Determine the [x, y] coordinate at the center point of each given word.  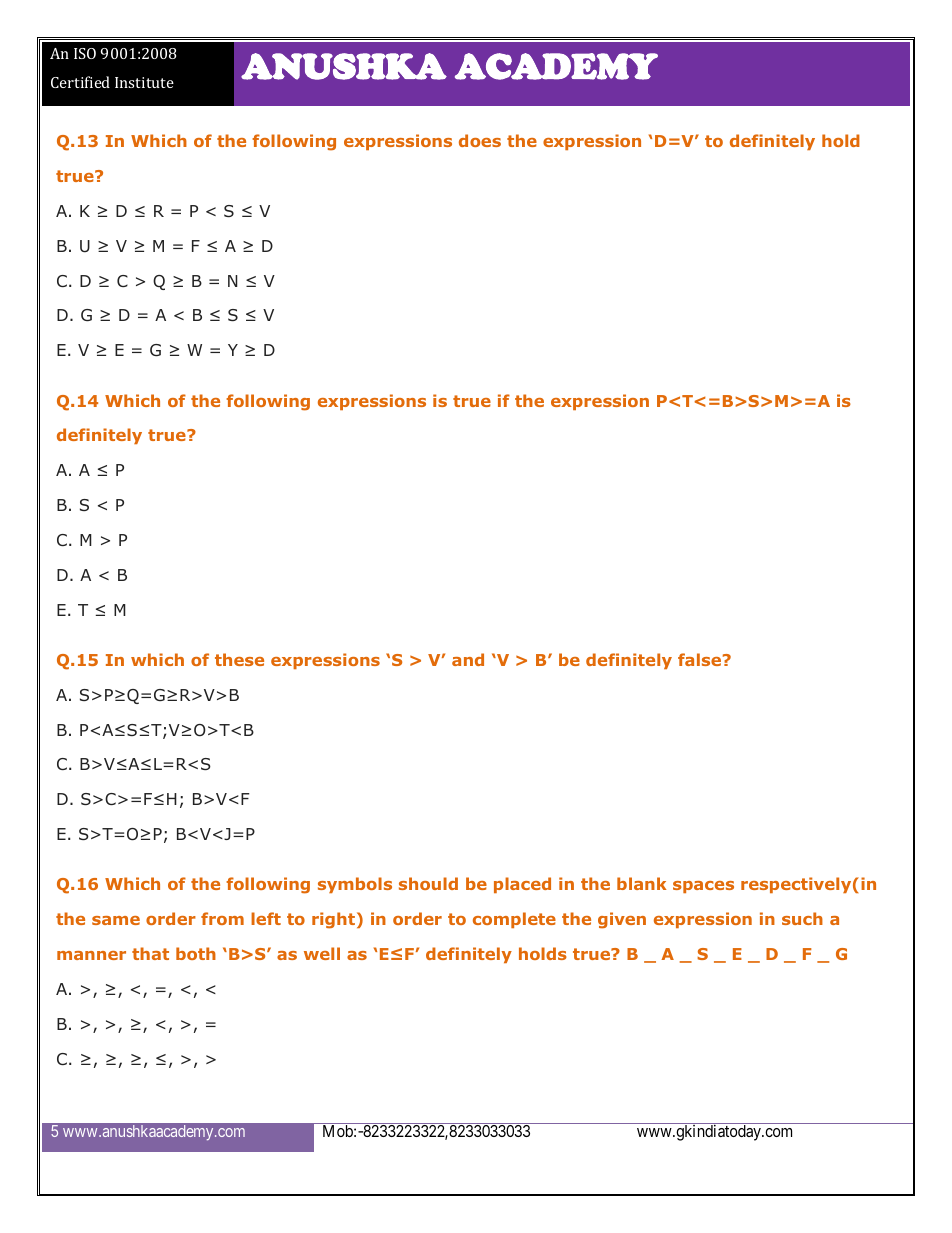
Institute [144, 82]
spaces [703, 887]
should [428, 883]
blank [641, 883]
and [468, 659]
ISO [85, 53]
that [150, 953]
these [239, 659]
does [480, 140]
